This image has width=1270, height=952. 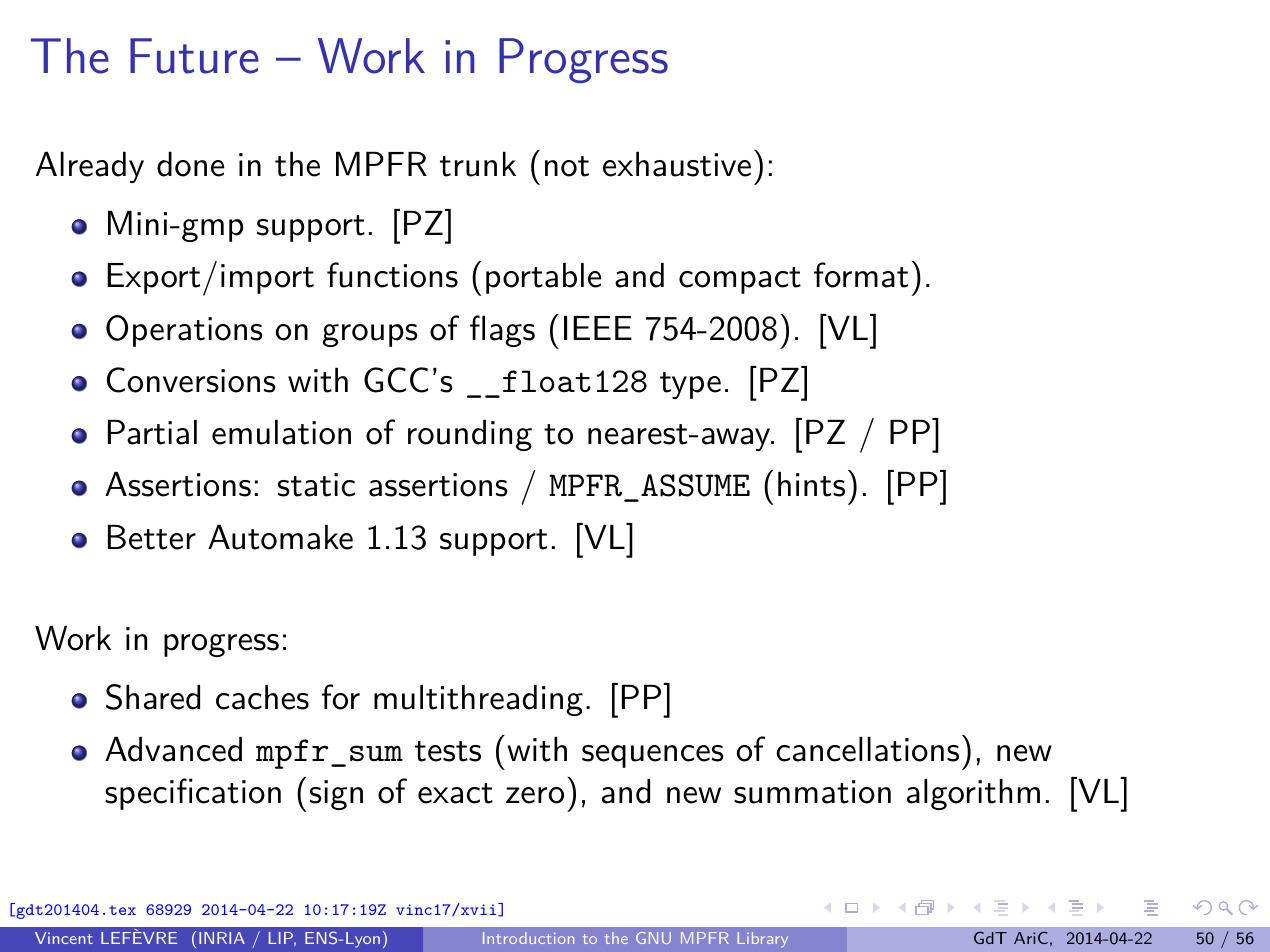 I want to click on Introduction, so click(x=528, y=938).
